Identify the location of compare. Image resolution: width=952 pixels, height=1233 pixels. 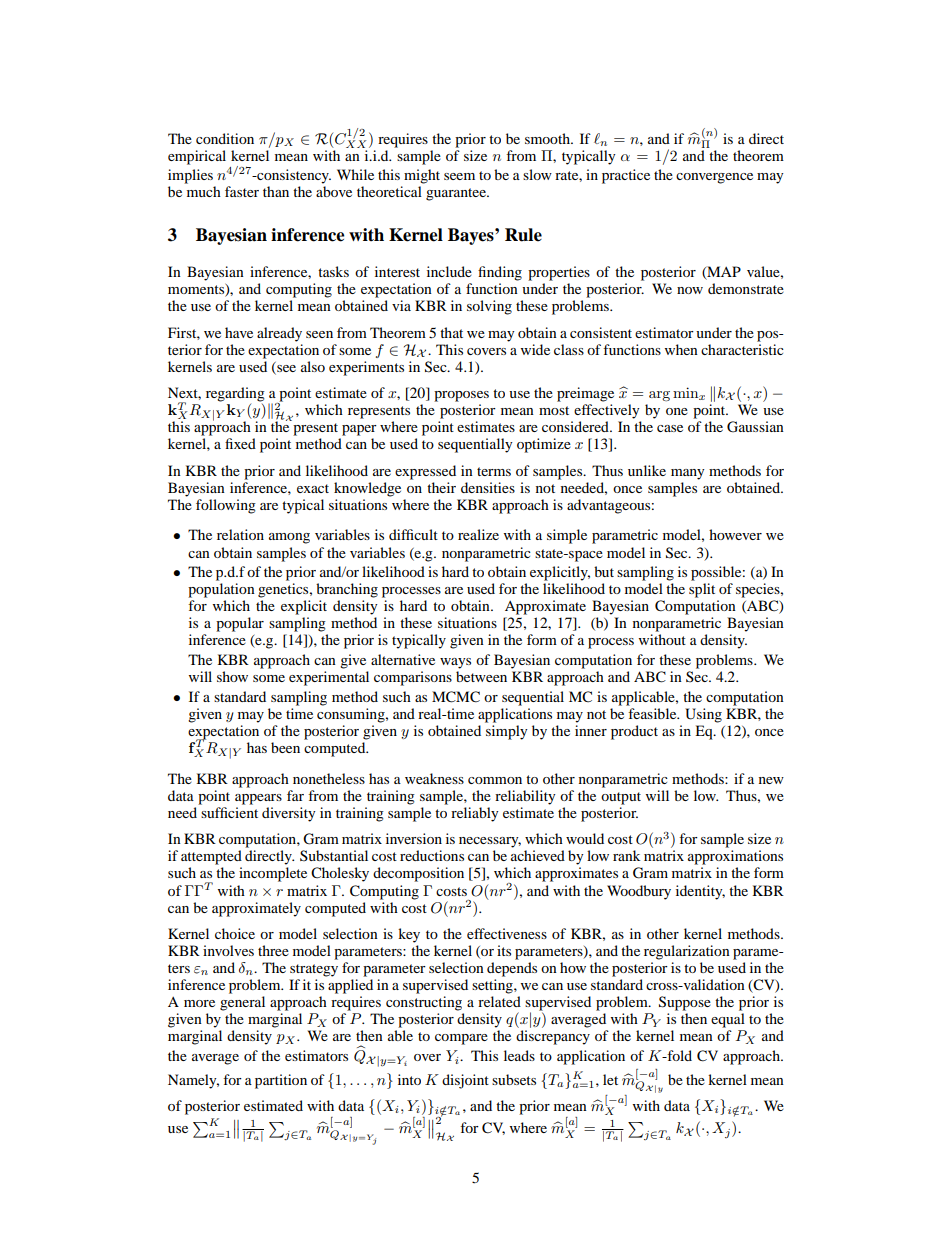
(461, 1039).
